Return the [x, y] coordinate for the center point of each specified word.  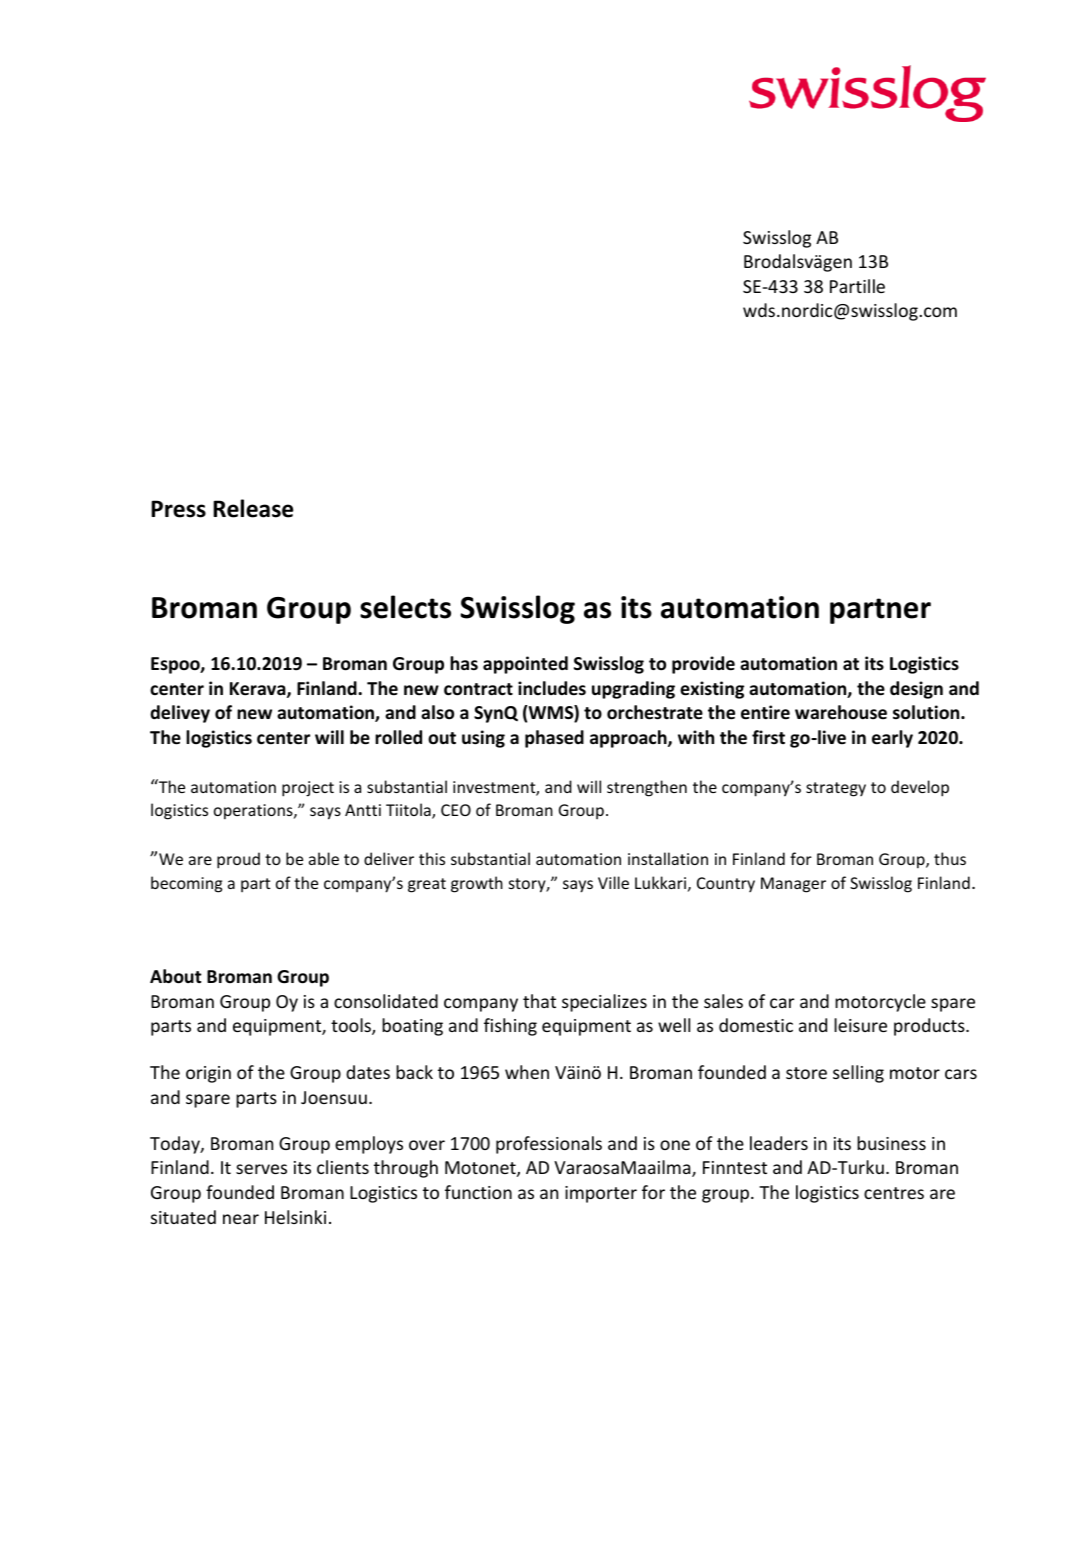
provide [703, 665]
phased [554, 739]
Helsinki [295, 1217]
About [175, 976]
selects [405, 607]
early [892, 739]
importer [601, 1194]
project [308, 789]
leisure [860, 1025]
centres [894, 1193]
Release [253, 508]
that [539, 1001]
